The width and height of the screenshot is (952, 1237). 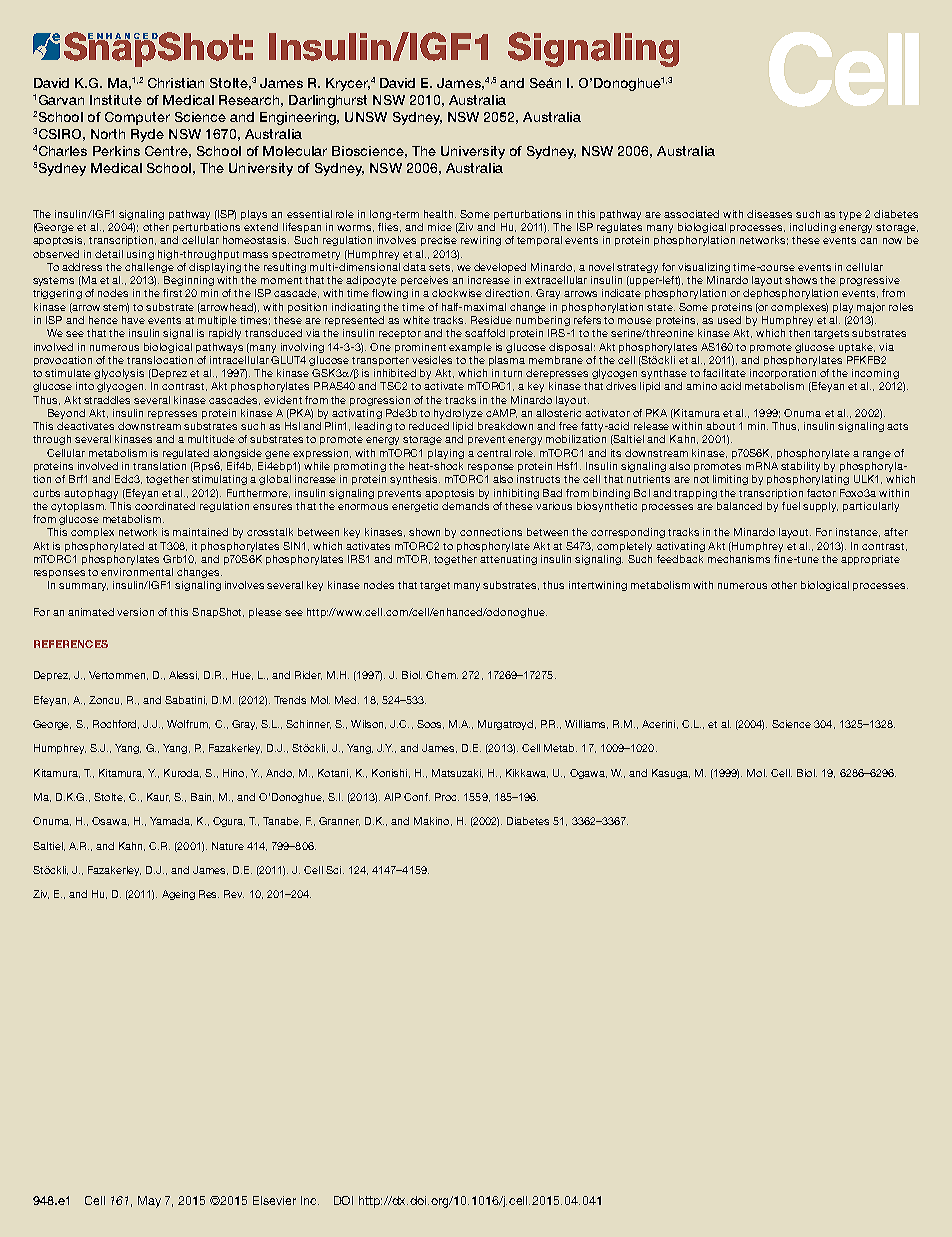 What do you see at coordinates (135, 612) in the screenshot?
I see `version` at bounding box center [135, 612].
